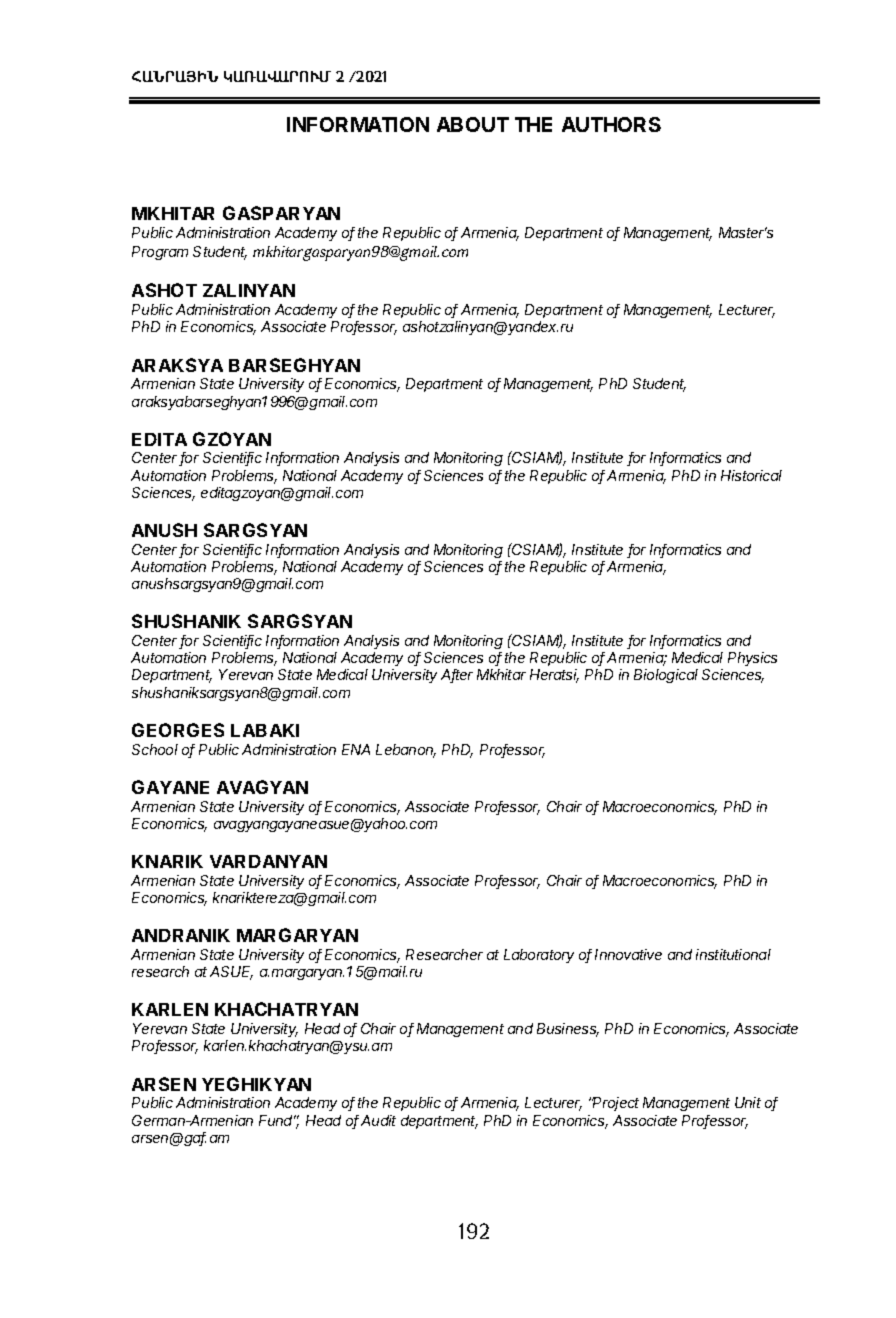 The height and width of the image is (1318, 896). Describe the element at coordinates (611, 124) in the image. I see `AUTHORS` at that location.
